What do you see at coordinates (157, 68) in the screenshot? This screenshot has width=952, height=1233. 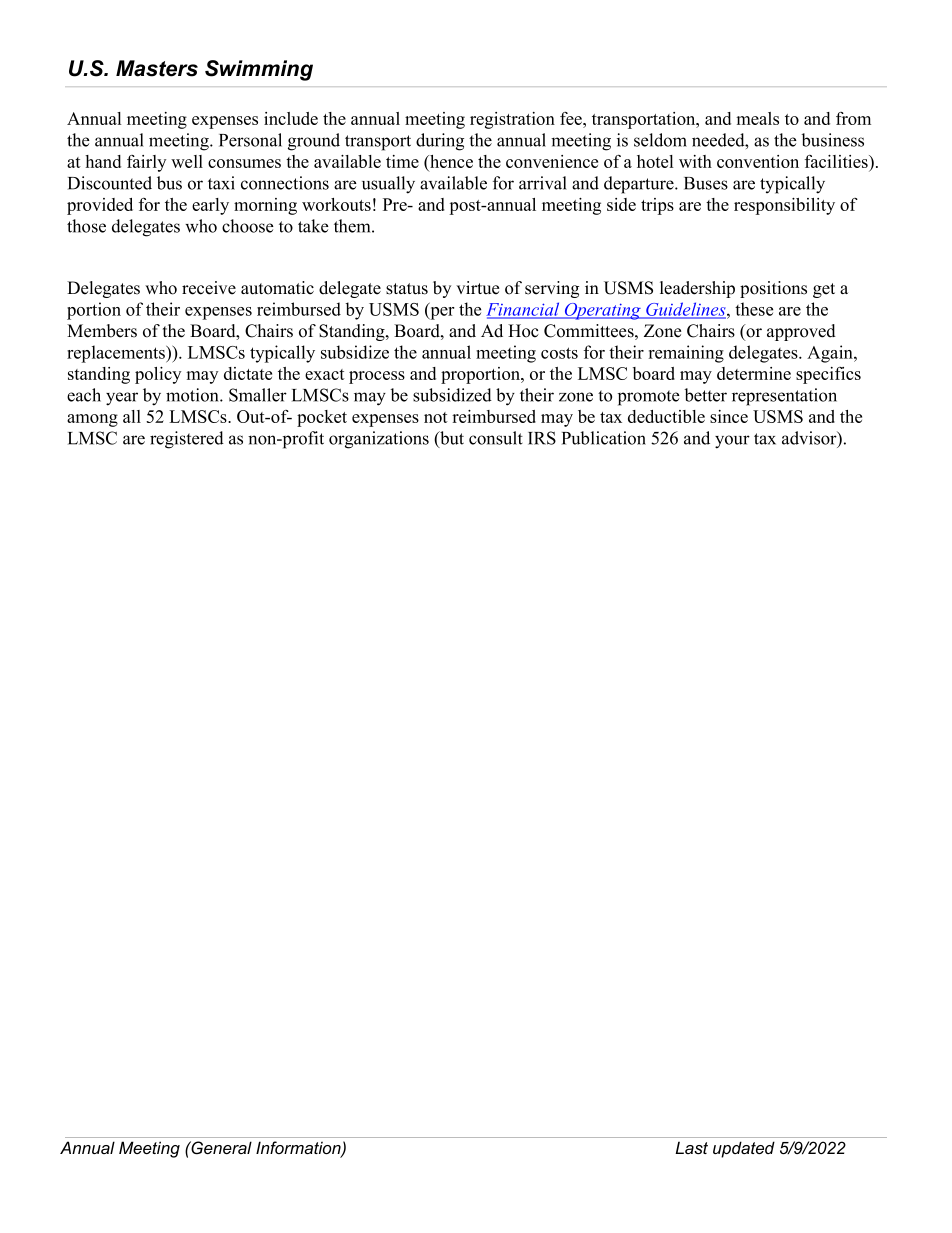 I see `Masters` at bounding box center [157, 68].
